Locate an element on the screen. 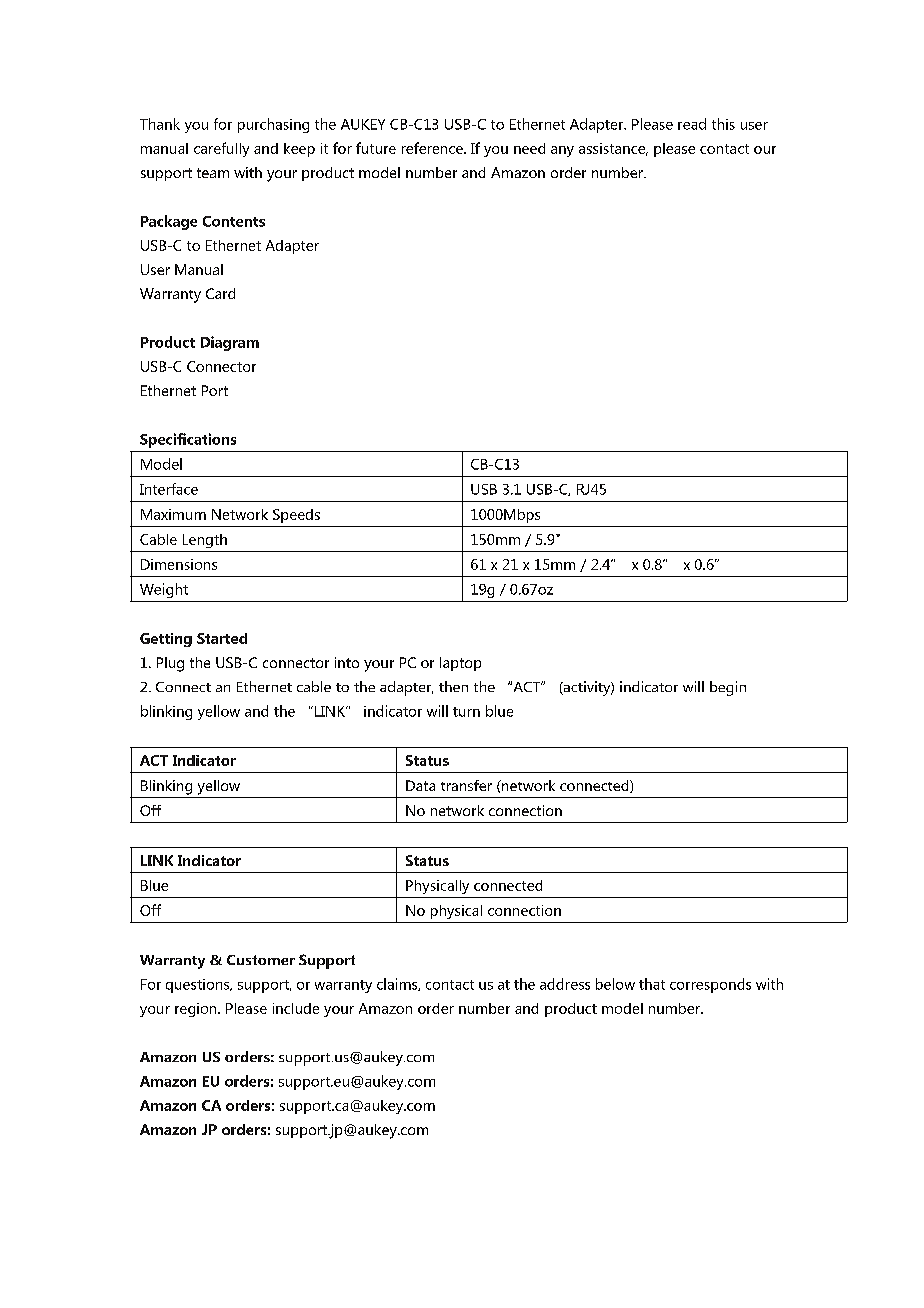 The image size is (924, 1308). Specifications is located at coordinates (188, 440).
